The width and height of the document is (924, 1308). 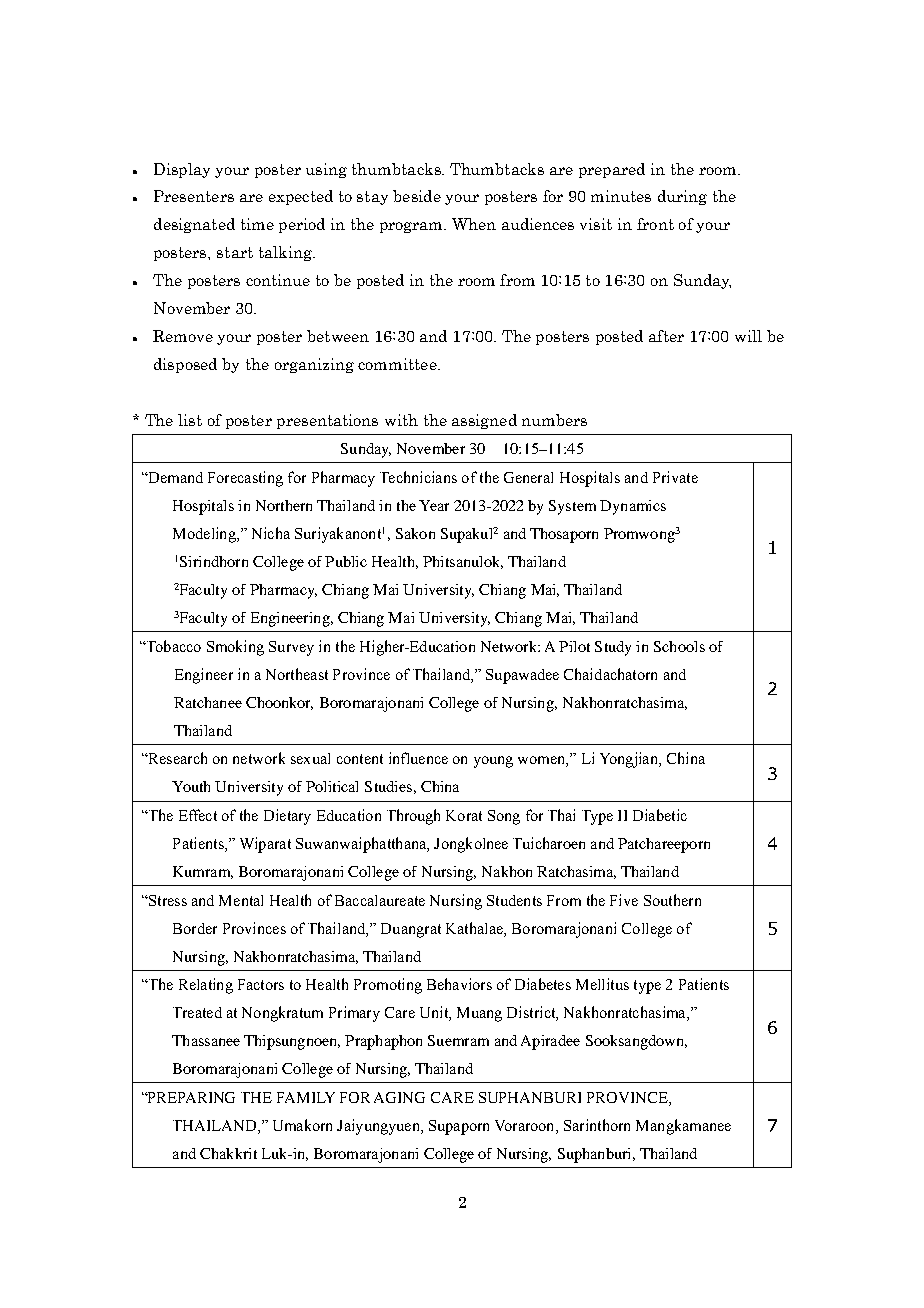 I want to click on time, so click(x=257, y=224).
